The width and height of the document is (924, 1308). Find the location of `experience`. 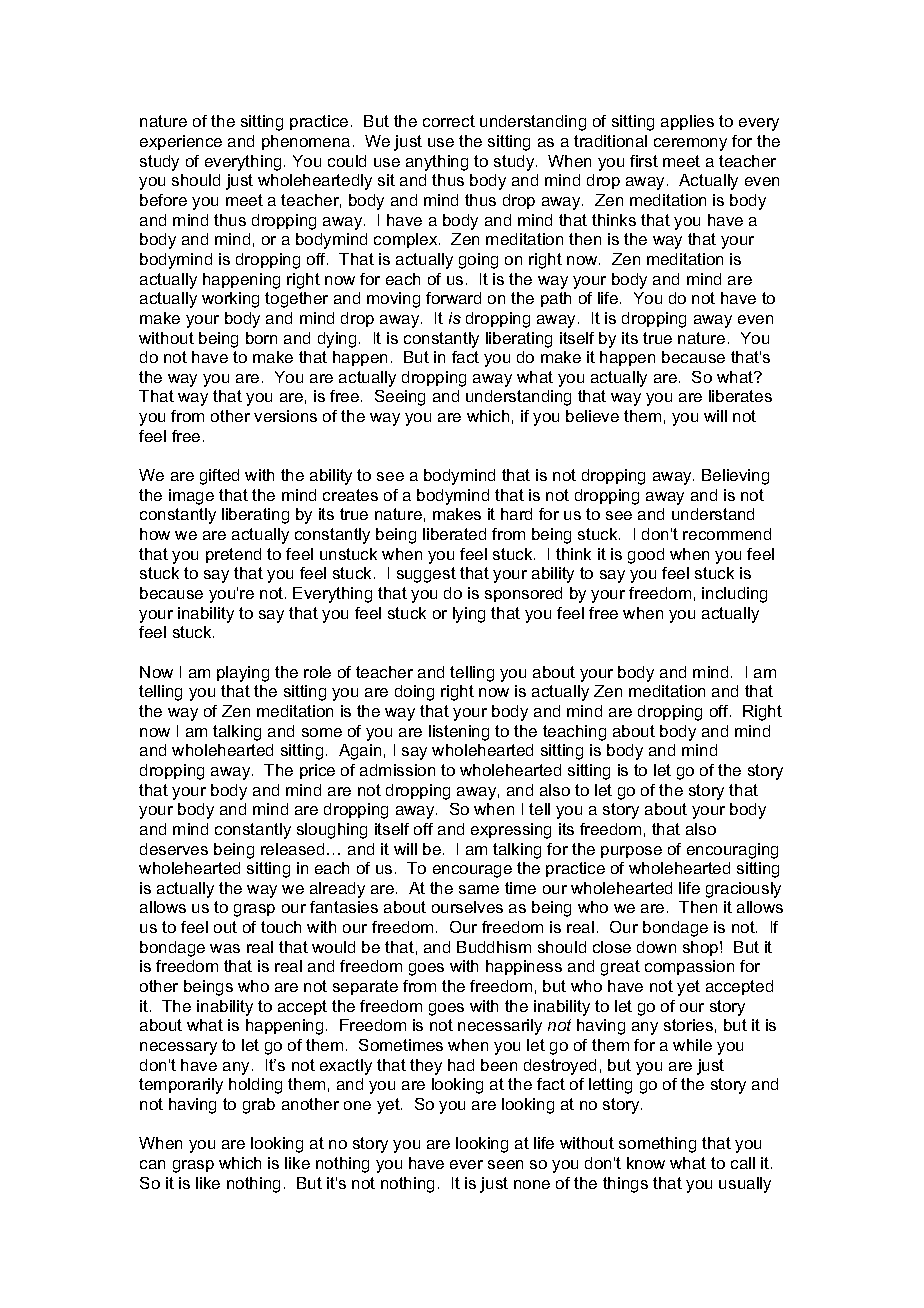

experience is located at coordinates (181, 142).
